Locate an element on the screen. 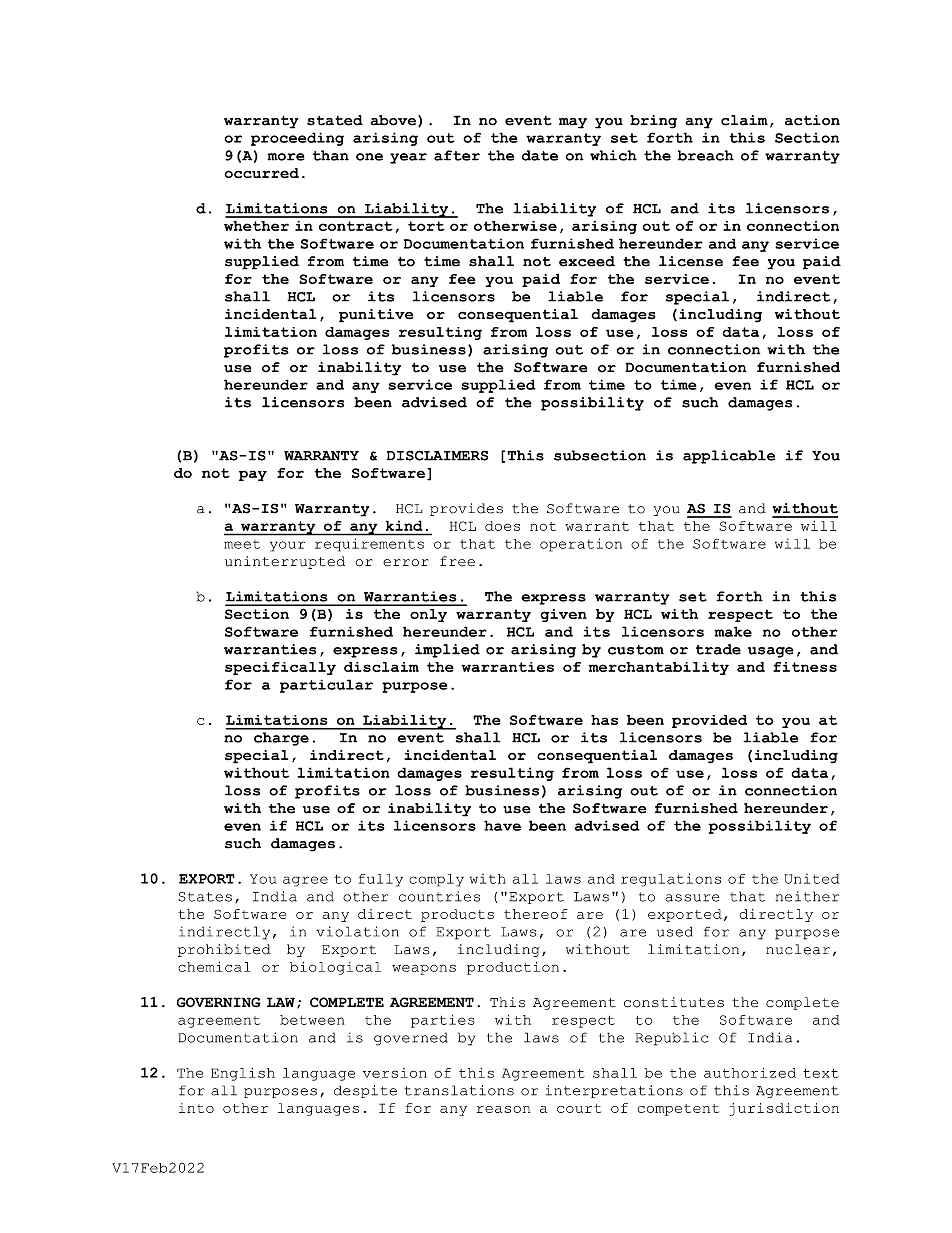 This screenshot has width=952, height=1233. specifically is located at coordinates (280, 668).
